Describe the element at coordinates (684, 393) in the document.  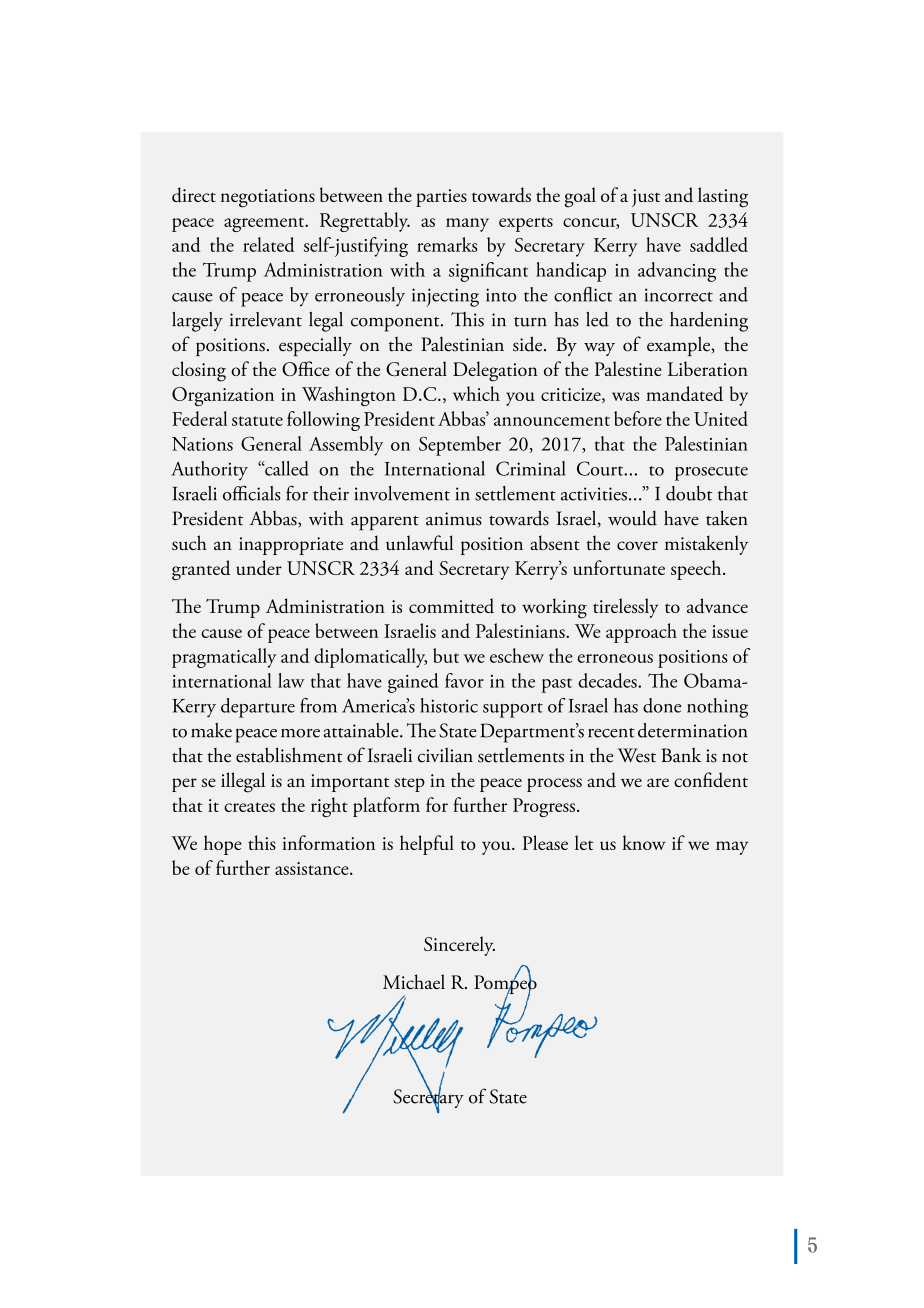
I see `mandated` at that location.
